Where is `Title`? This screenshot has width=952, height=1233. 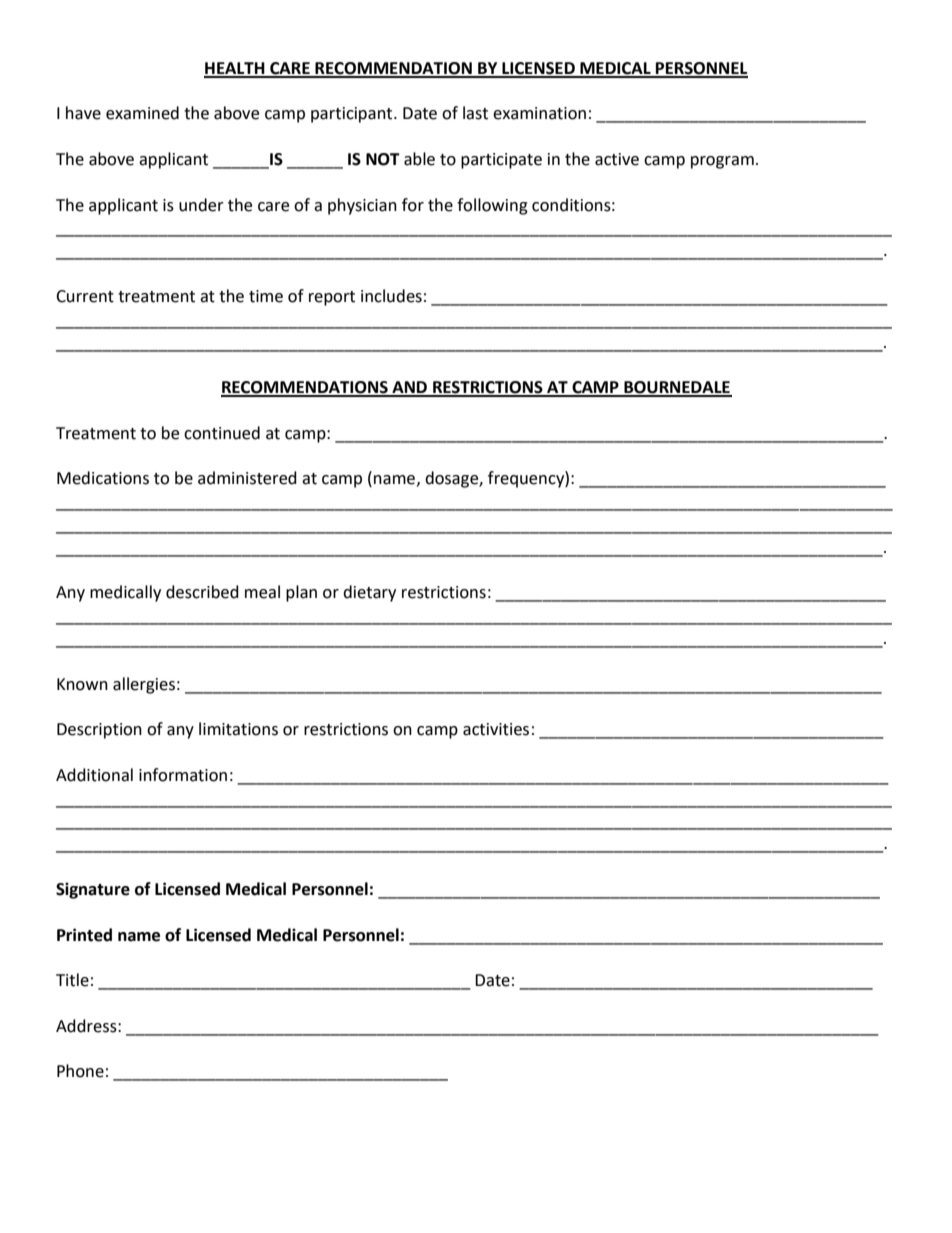
Title is located at coordinates (72, 980).
